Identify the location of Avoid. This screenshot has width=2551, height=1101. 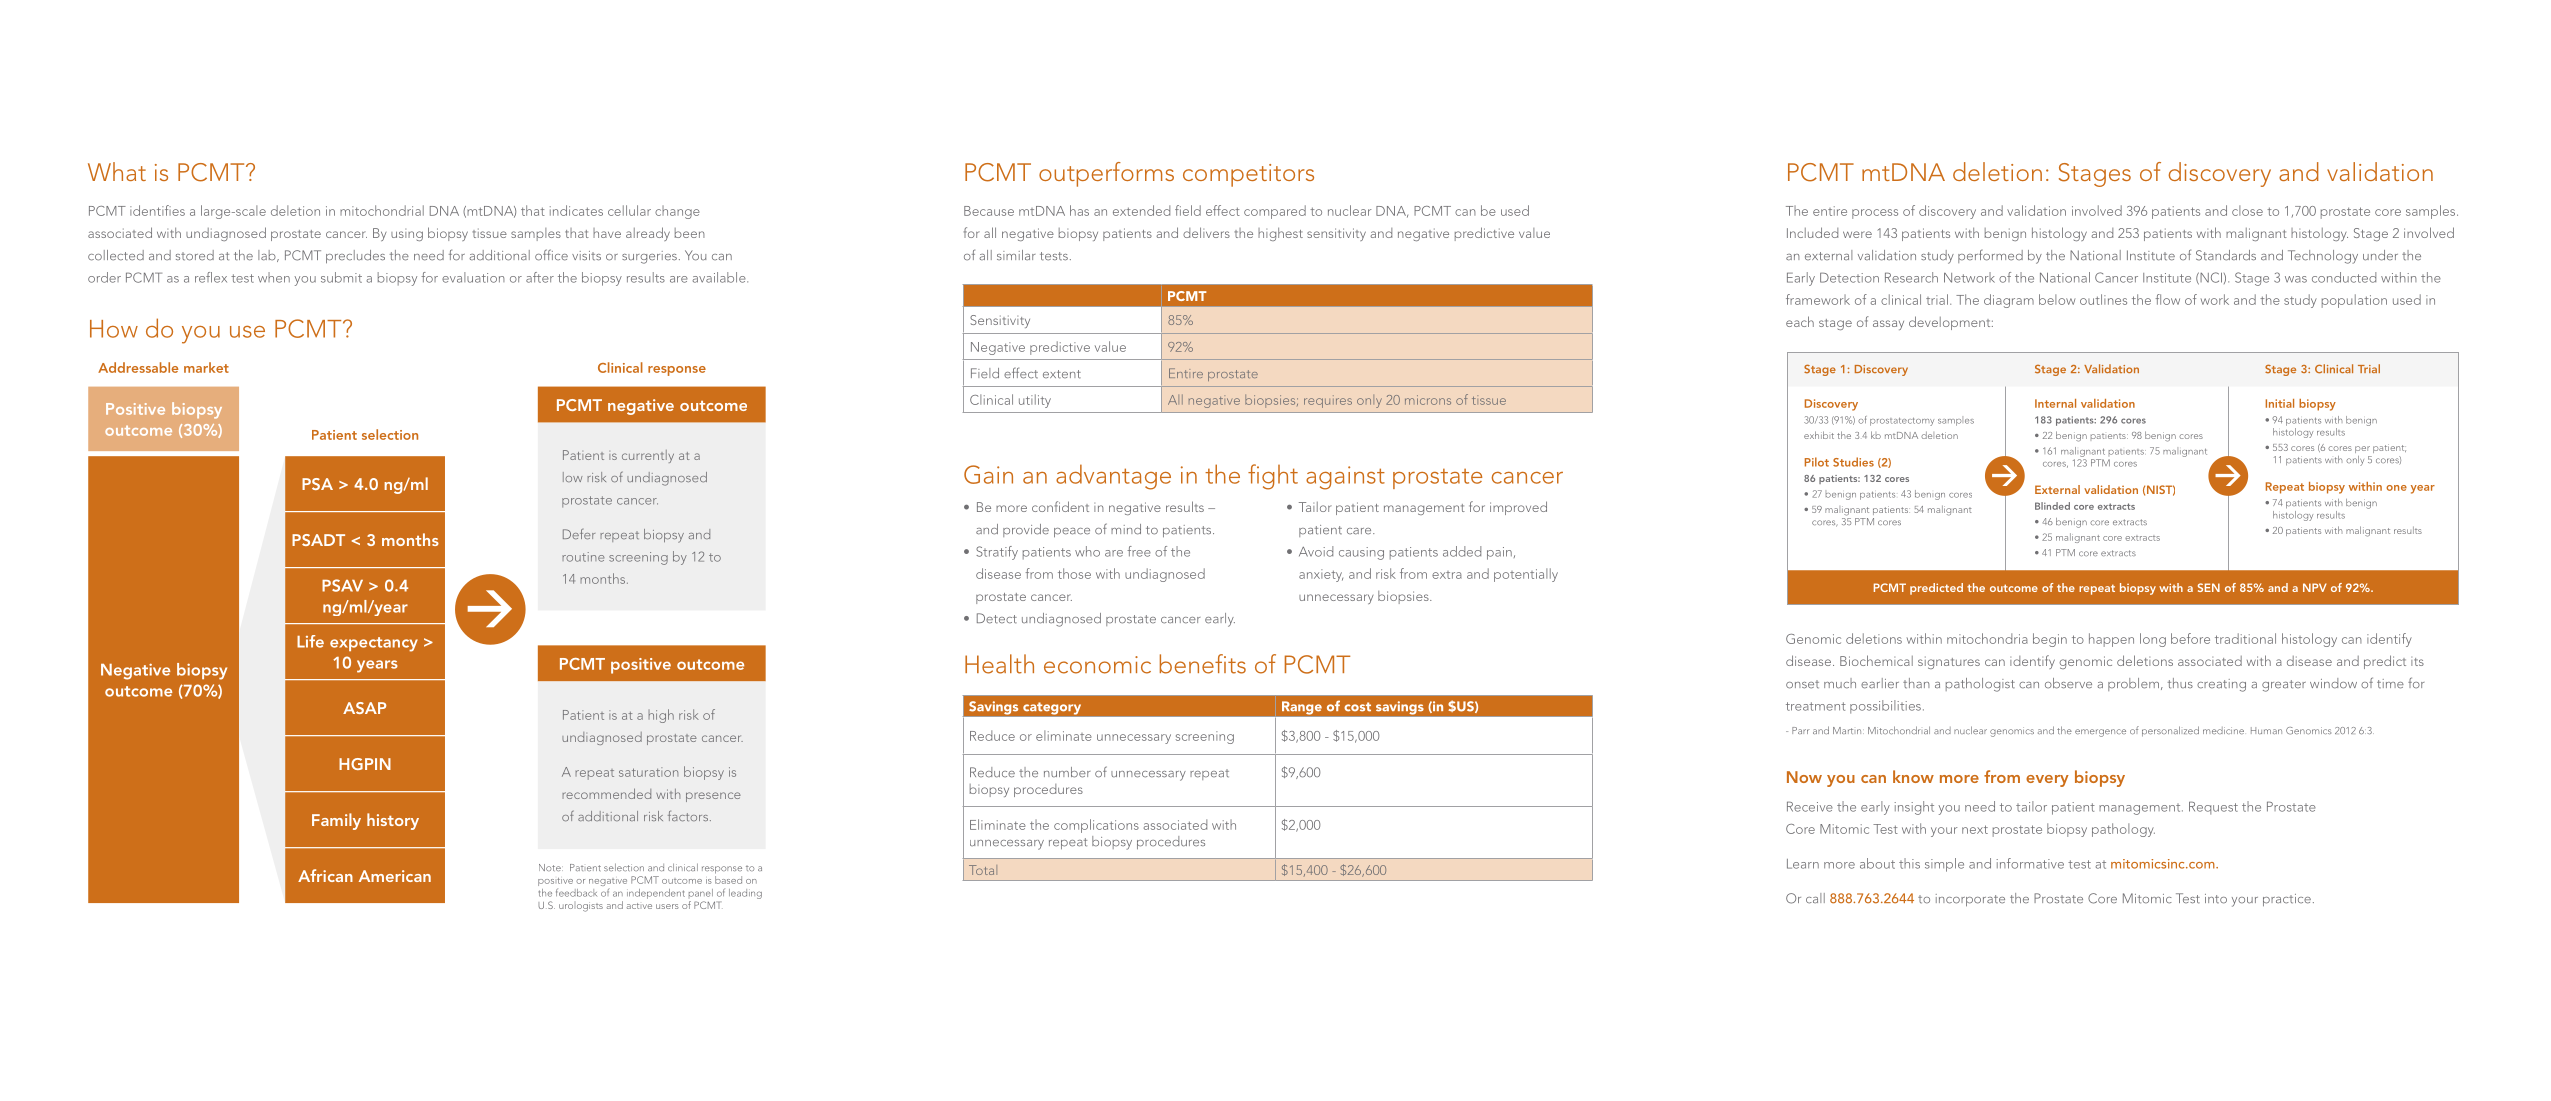
(1316, 551).
